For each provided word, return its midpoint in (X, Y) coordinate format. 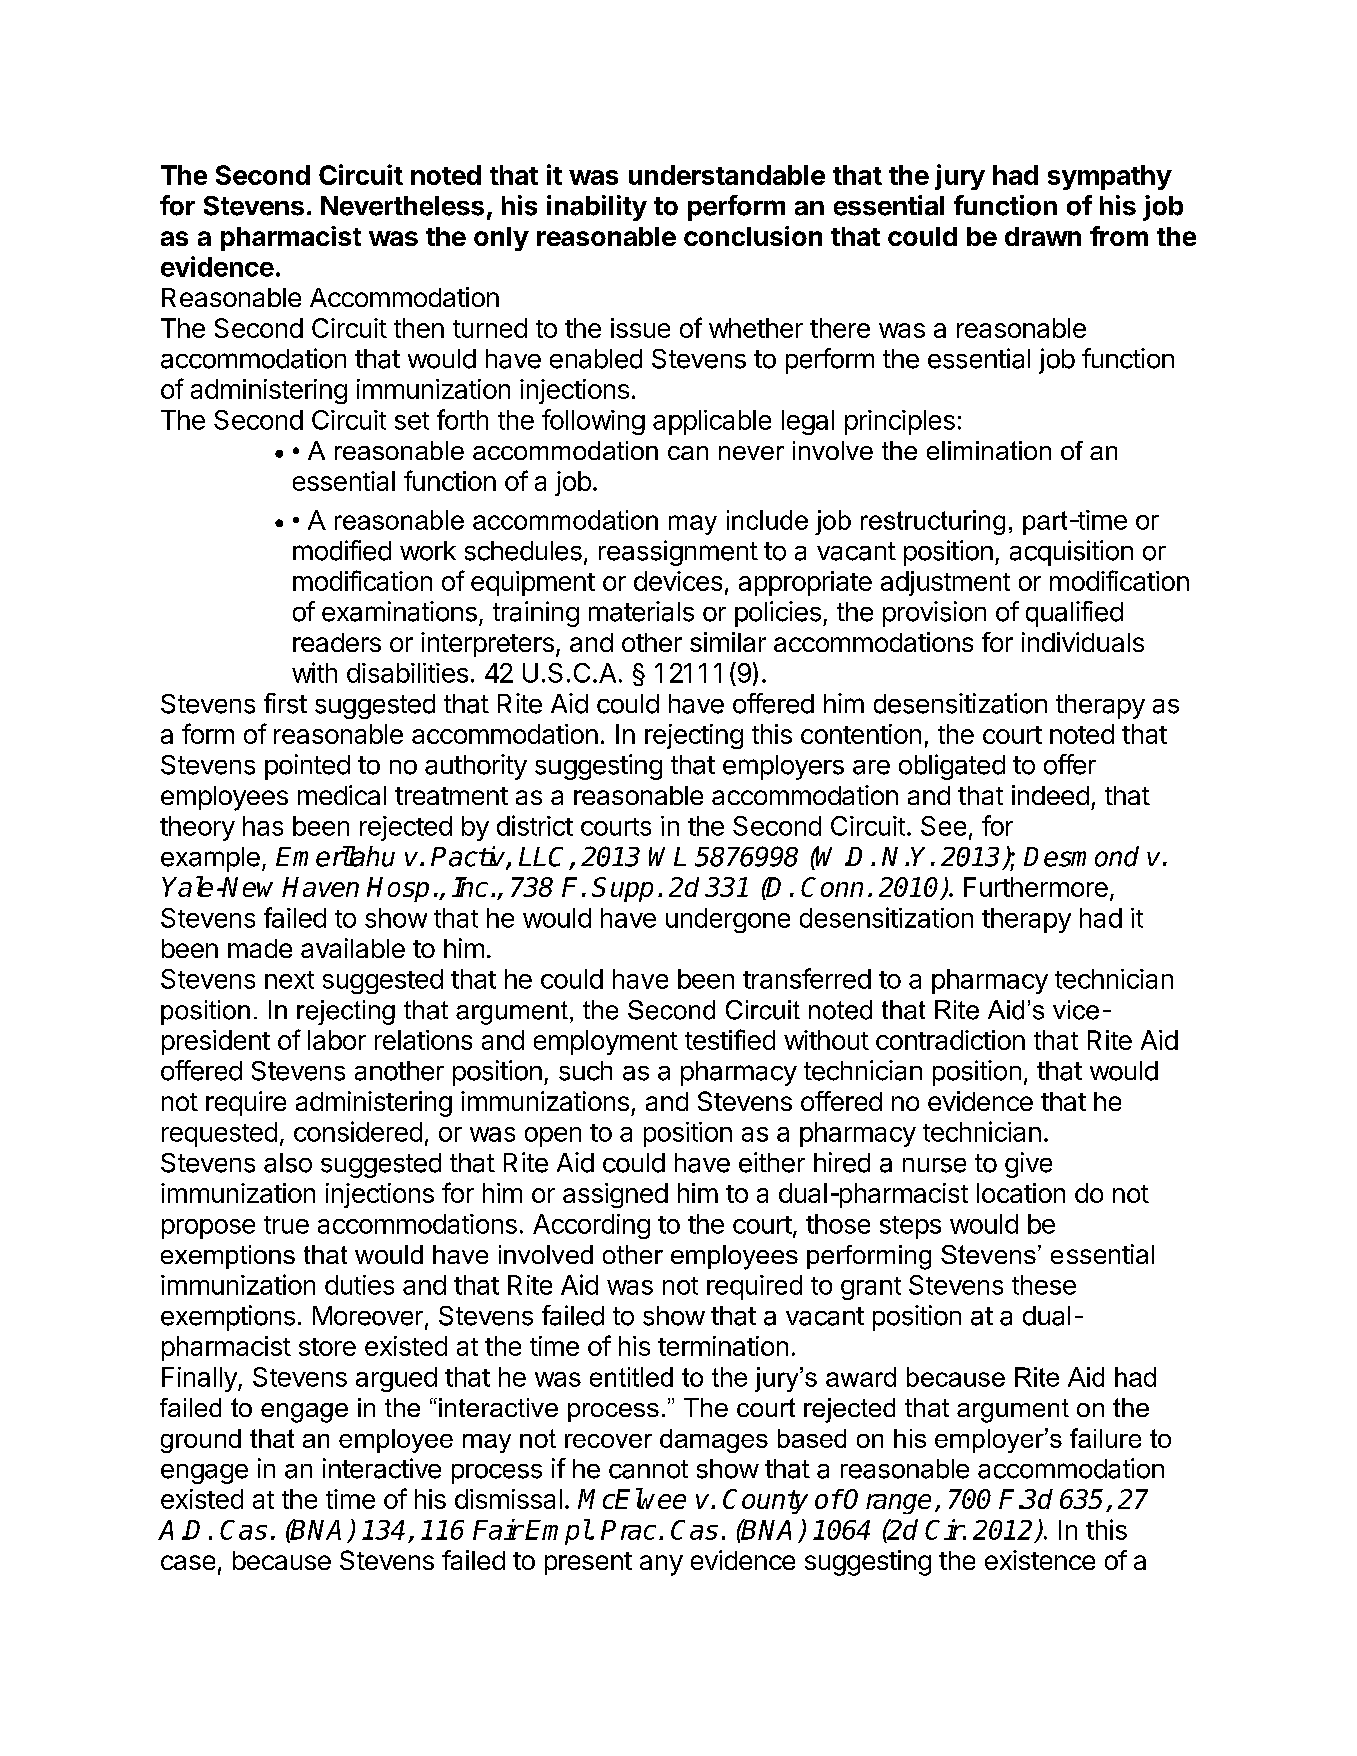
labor (337, 1040)
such (585, 1071)
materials (641, 611)
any (661, 1565)
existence (1040, 1560)
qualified (1074, 614)
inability (597, 208)
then (419, 328)
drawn (1043, 236)
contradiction (950, 1040)
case (188, 1562)
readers (337, 642)
